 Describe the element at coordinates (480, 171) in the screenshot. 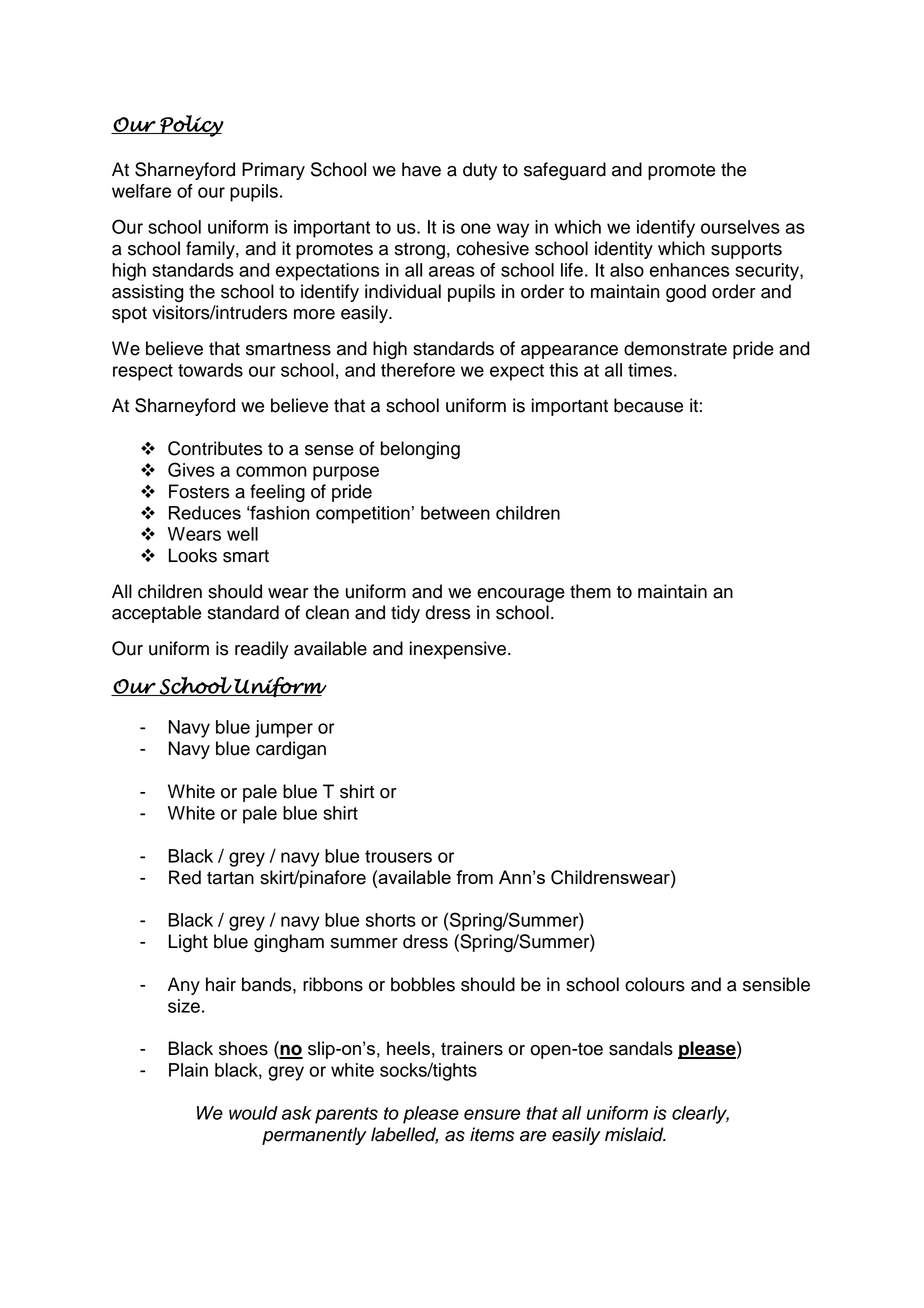

I see `duty` at that location.
